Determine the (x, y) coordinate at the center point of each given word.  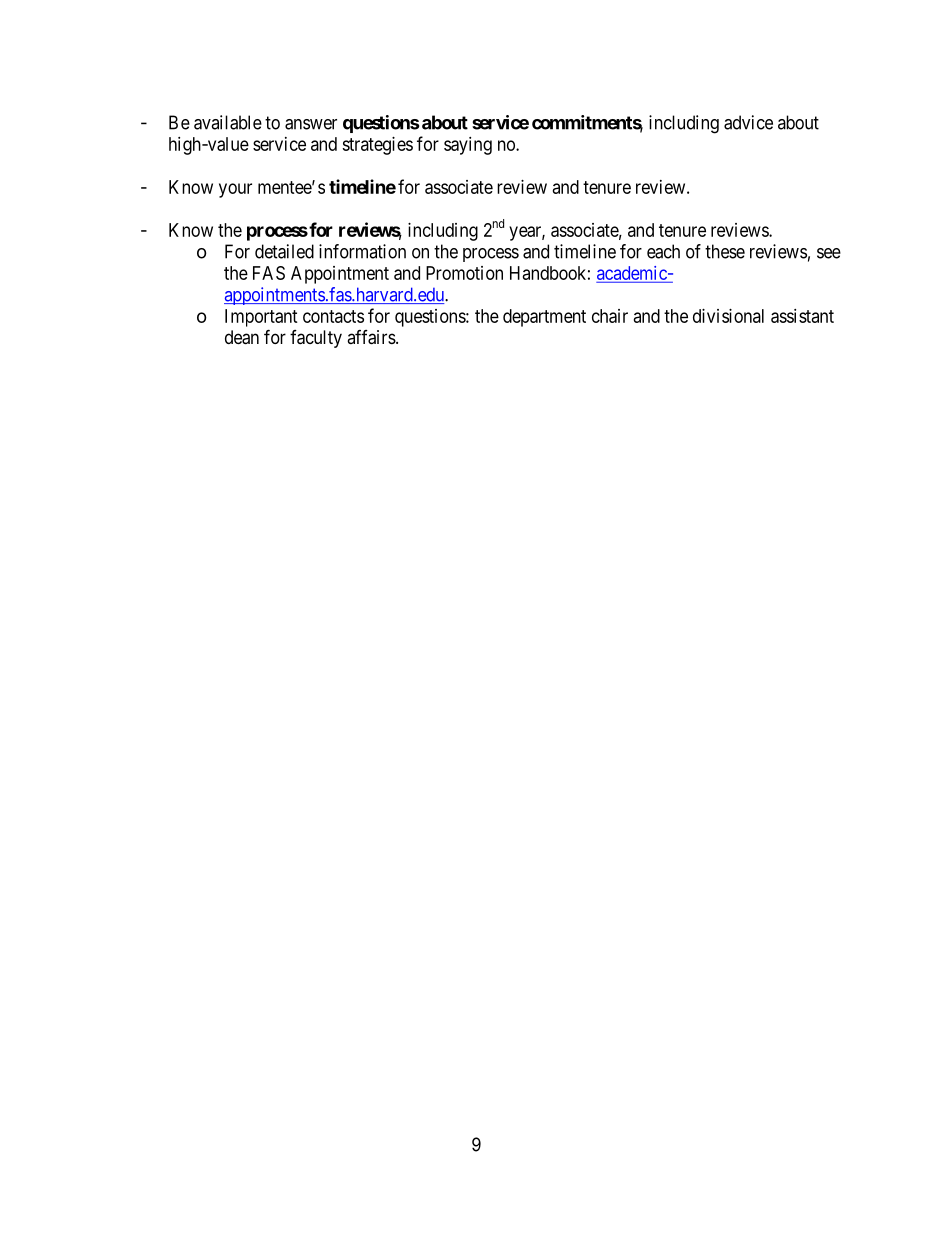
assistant (802, 316)
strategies (377, 146)
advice (748, 122)
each (663, 251)
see (829, 253)
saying (468, 146)
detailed (284, 251)
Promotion (464, 273)
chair (610, 316)
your (235, 190)
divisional (728, 316)
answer (311, 124)
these (725, 251)
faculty (316, 339)
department (544, 318)
